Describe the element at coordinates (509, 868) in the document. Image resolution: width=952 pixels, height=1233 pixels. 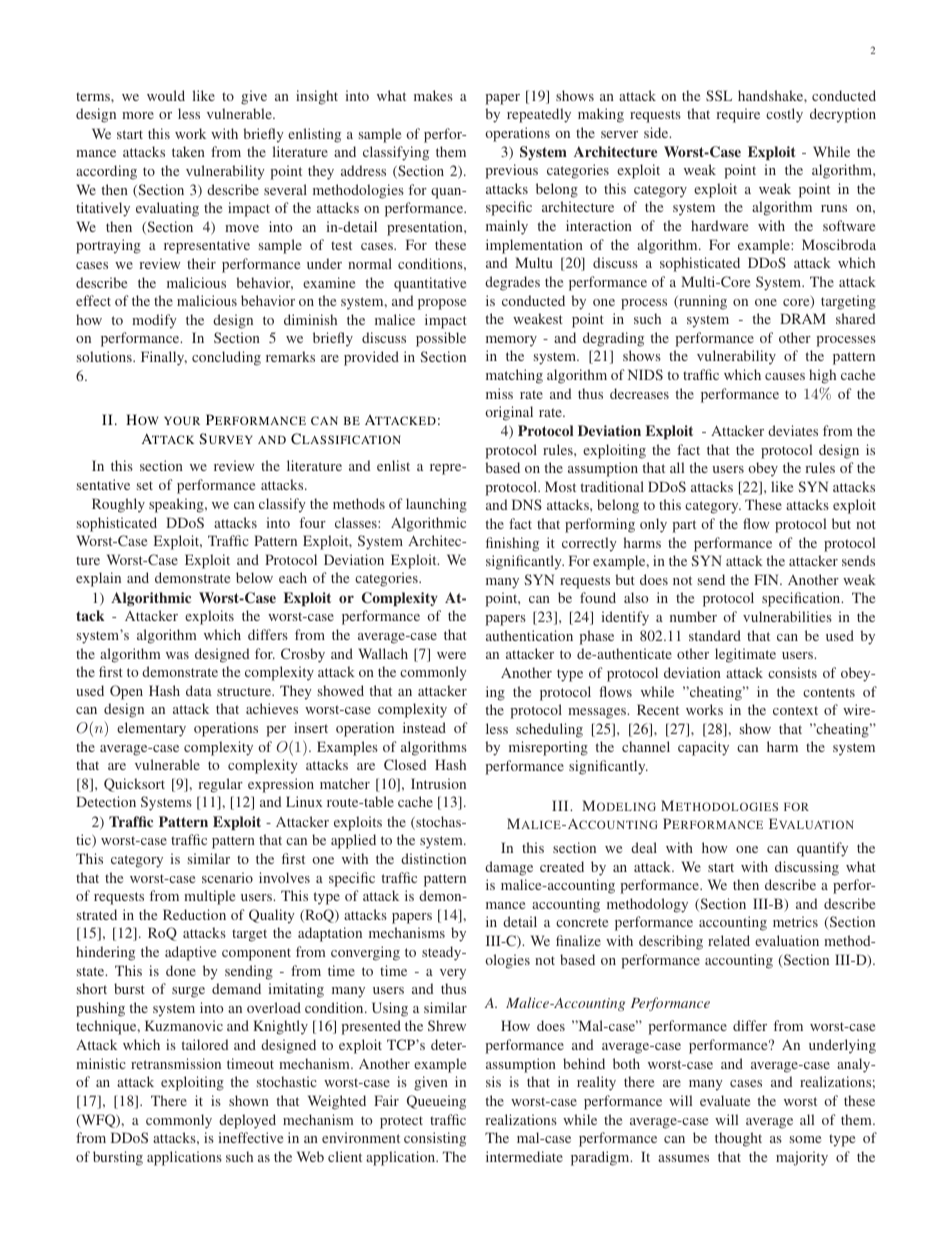
I see `damage` at that location.
